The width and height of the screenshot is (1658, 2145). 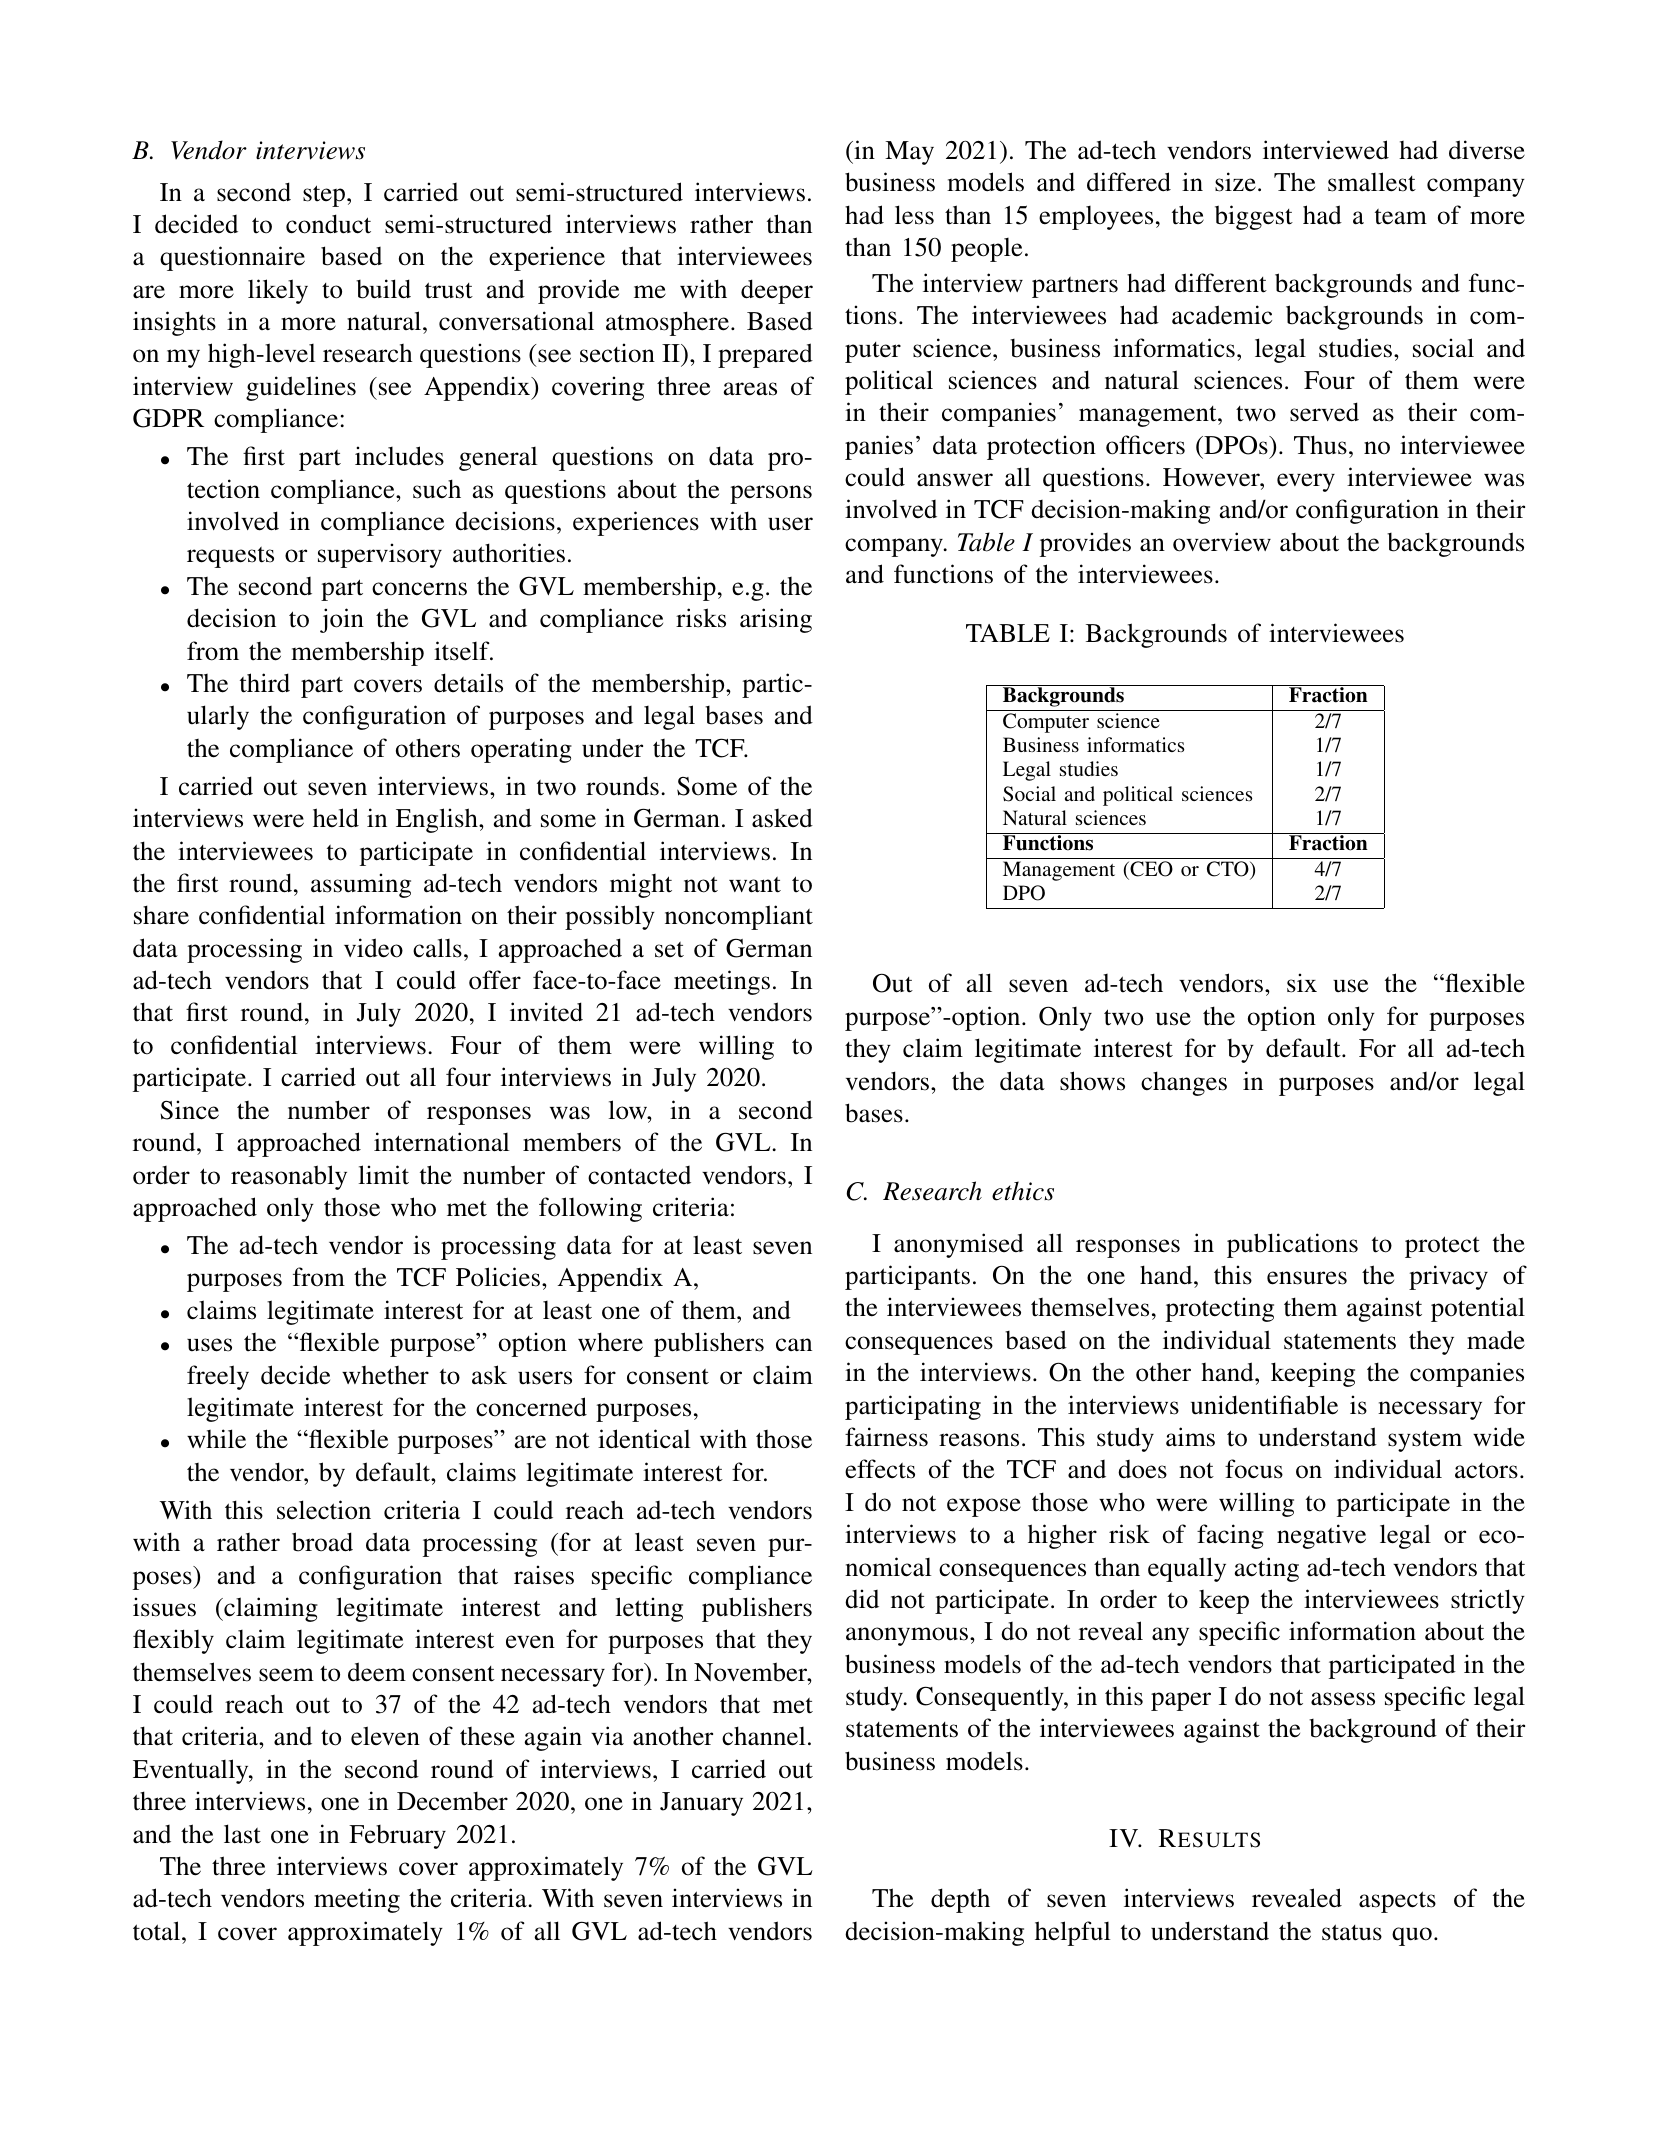 What do you see at coordinates (397, 1837) in the screenshot?
I see `February` at bounding box center [397, 1837].
